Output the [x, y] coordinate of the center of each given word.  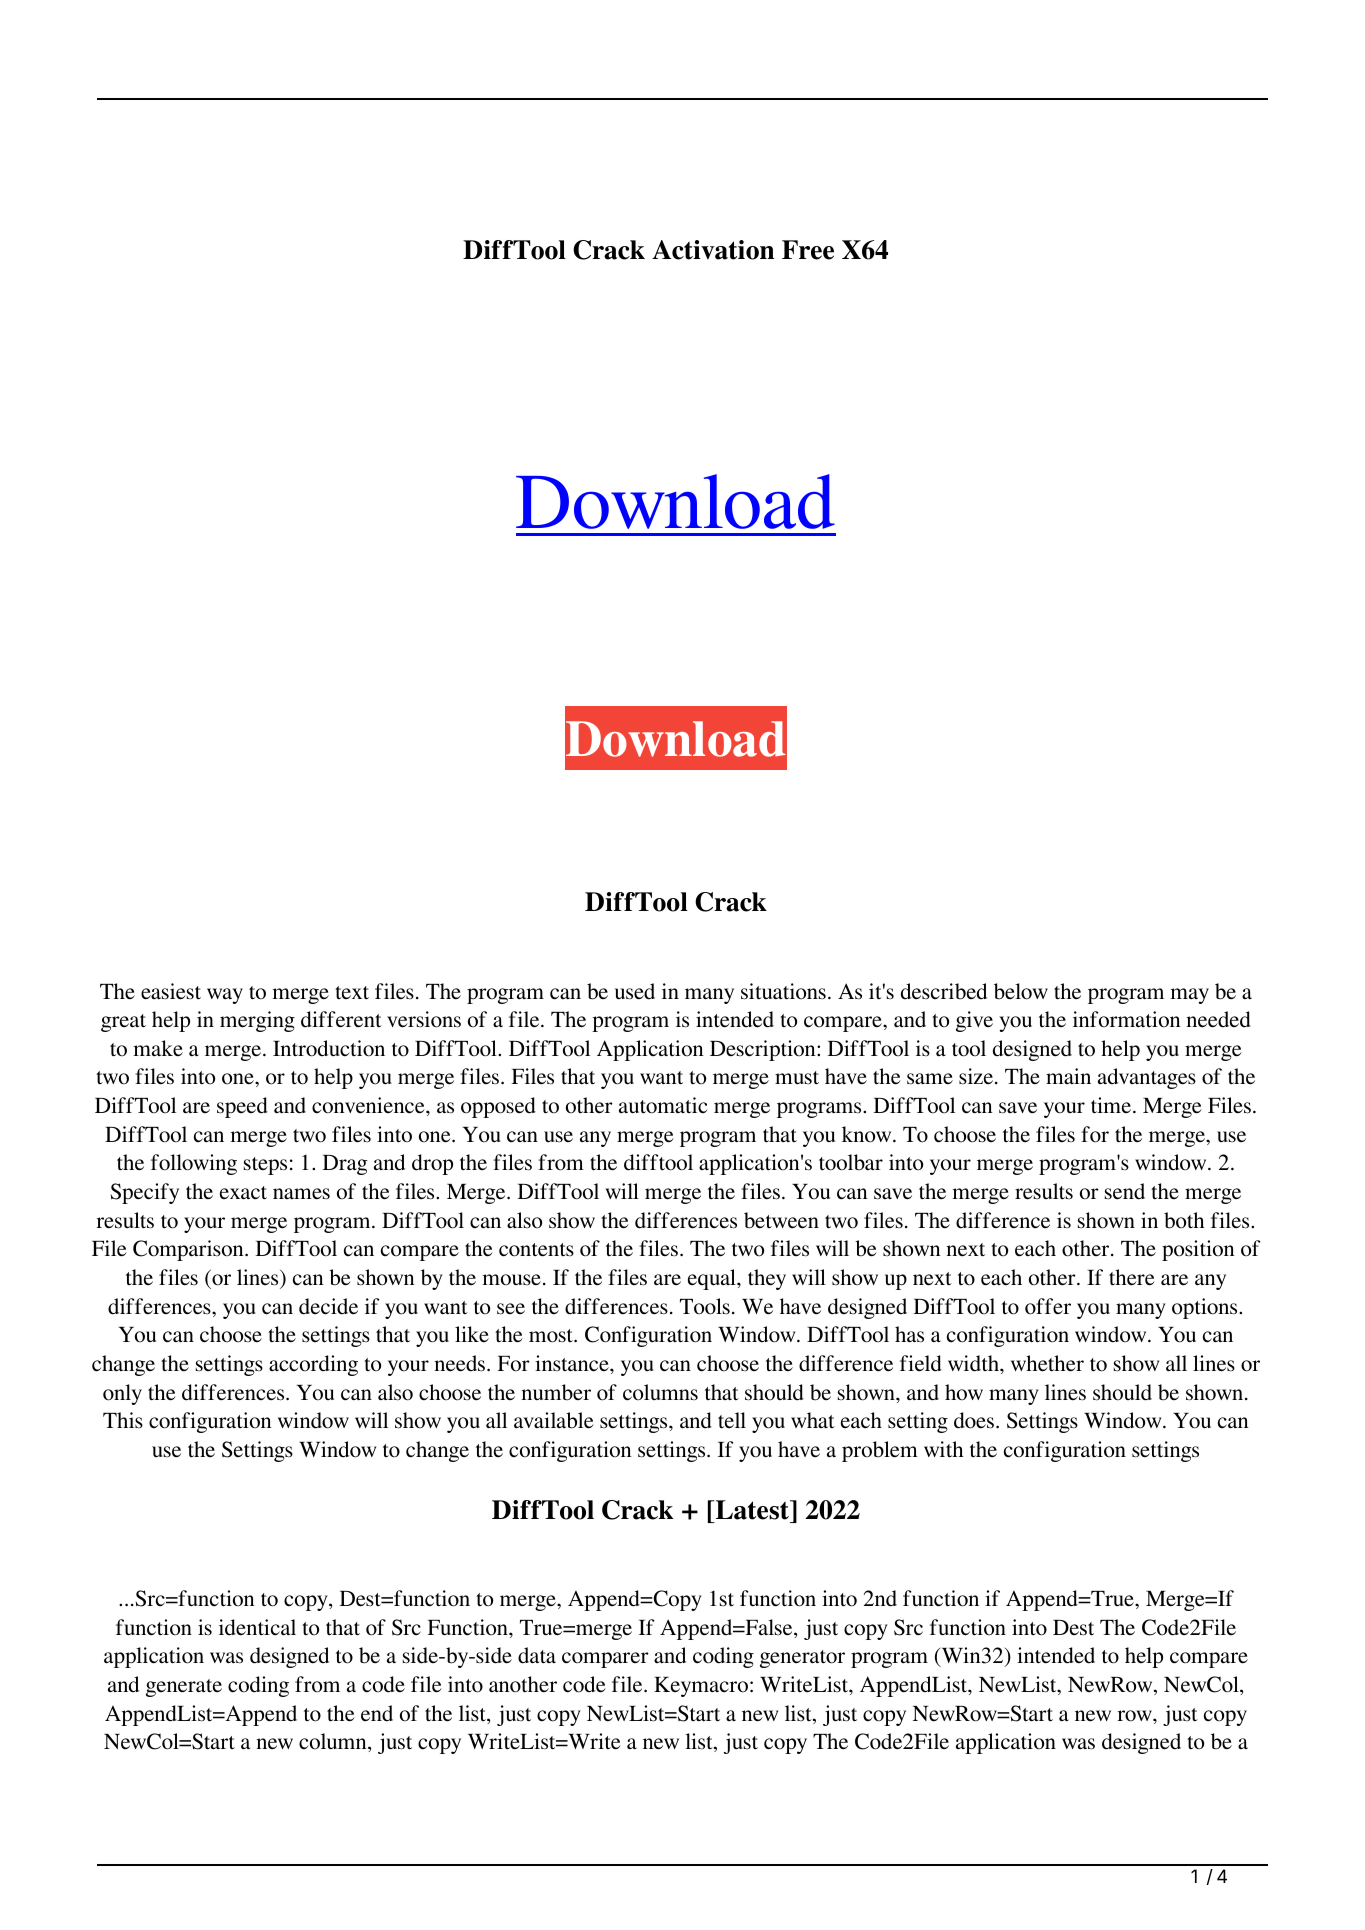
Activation [713, 250]
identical [257, 1627]
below [1021, 991]
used [635, 991]
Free [808, 250]
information [1126, 1019]
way [225, 996]
